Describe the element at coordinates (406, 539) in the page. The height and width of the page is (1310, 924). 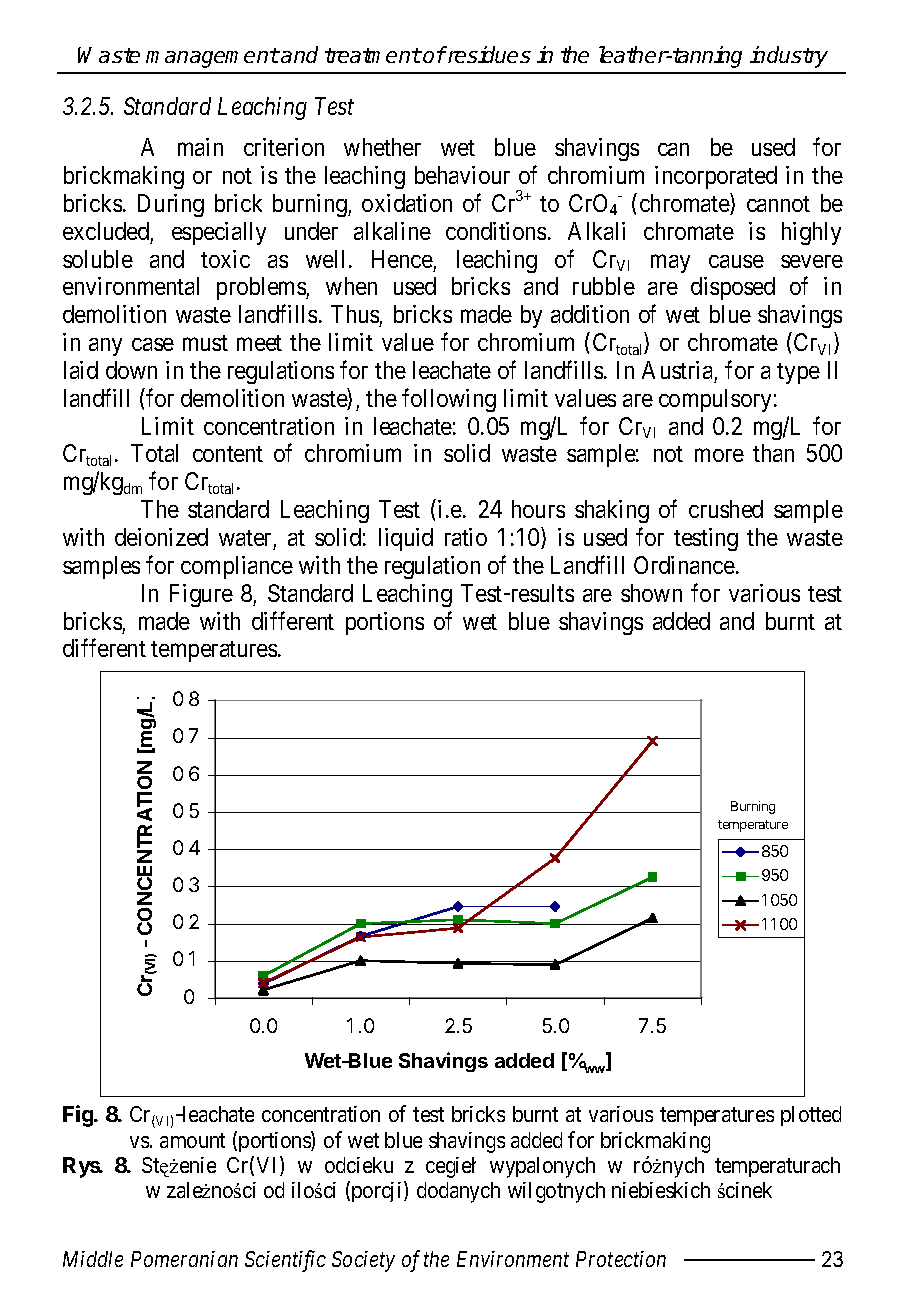
I see `liquid` at that location.
